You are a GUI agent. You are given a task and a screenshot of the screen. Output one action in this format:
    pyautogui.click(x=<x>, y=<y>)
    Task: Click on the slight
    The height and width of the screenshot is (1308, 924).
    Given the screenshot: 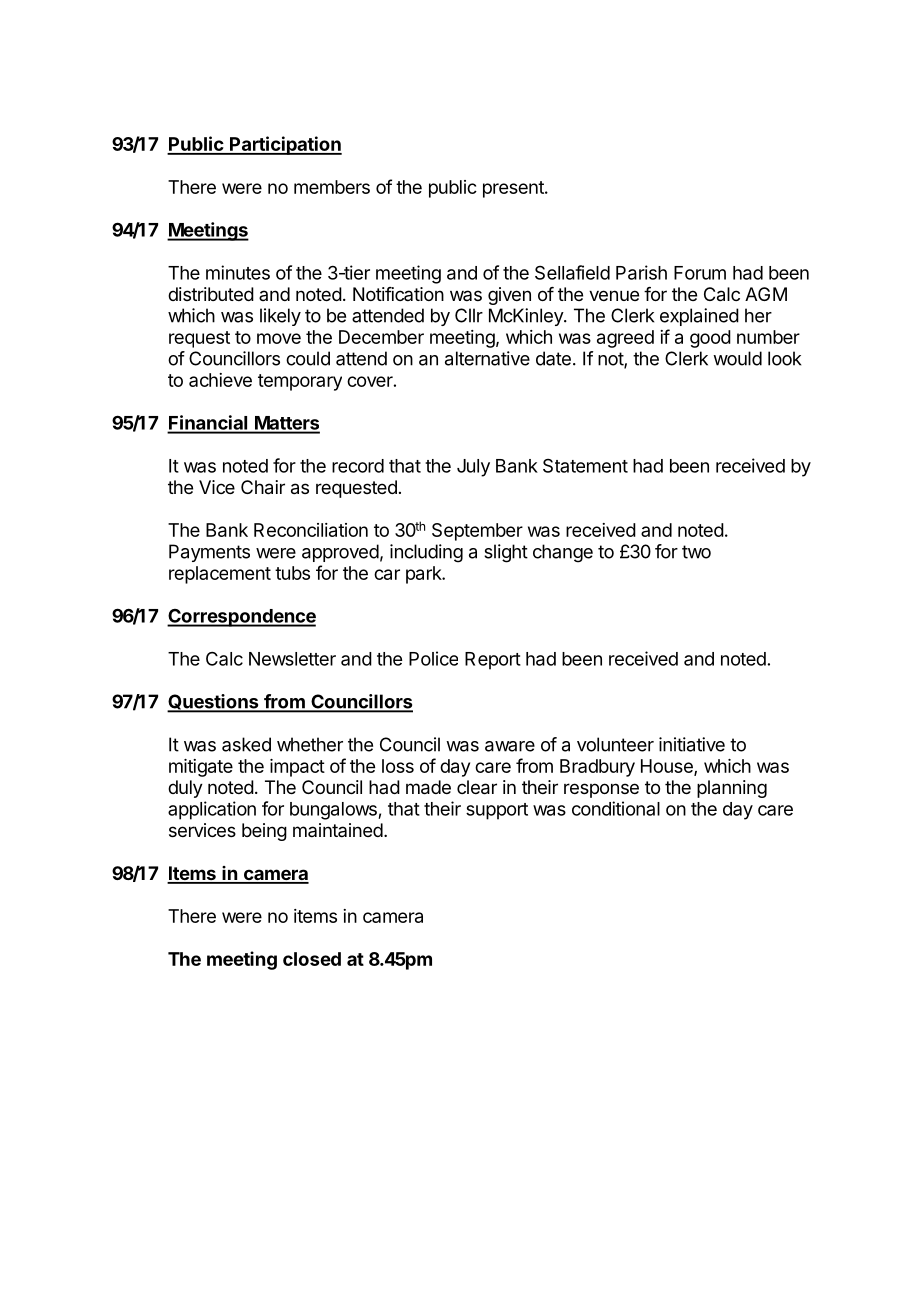 What is the action you would take?
    pyautogui.click(x=506, y=553)
